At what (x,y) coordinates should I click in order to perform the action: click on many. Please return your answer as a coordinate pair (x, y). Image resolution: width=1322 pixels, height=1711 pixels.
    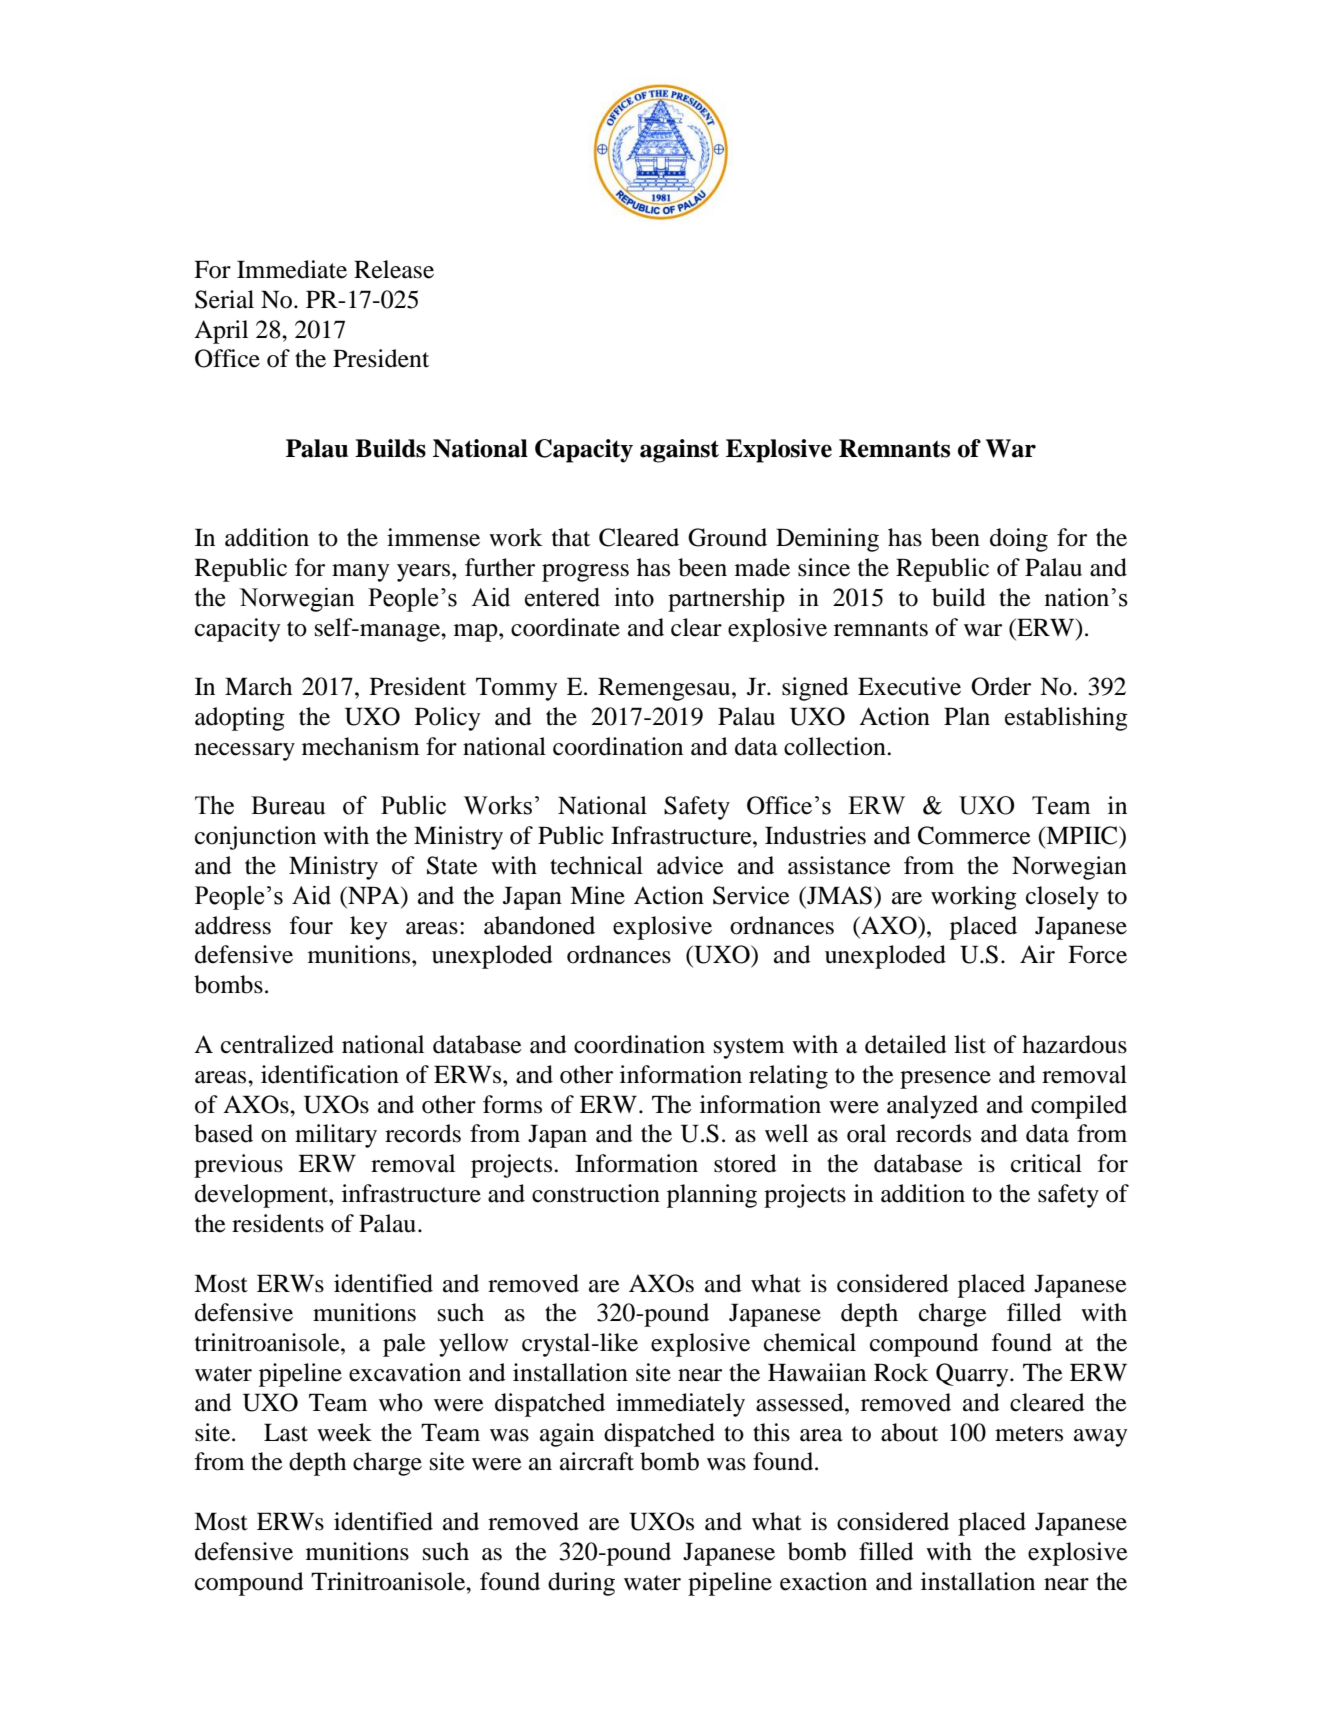
    Looking at the image, I should click on (361, 573).
